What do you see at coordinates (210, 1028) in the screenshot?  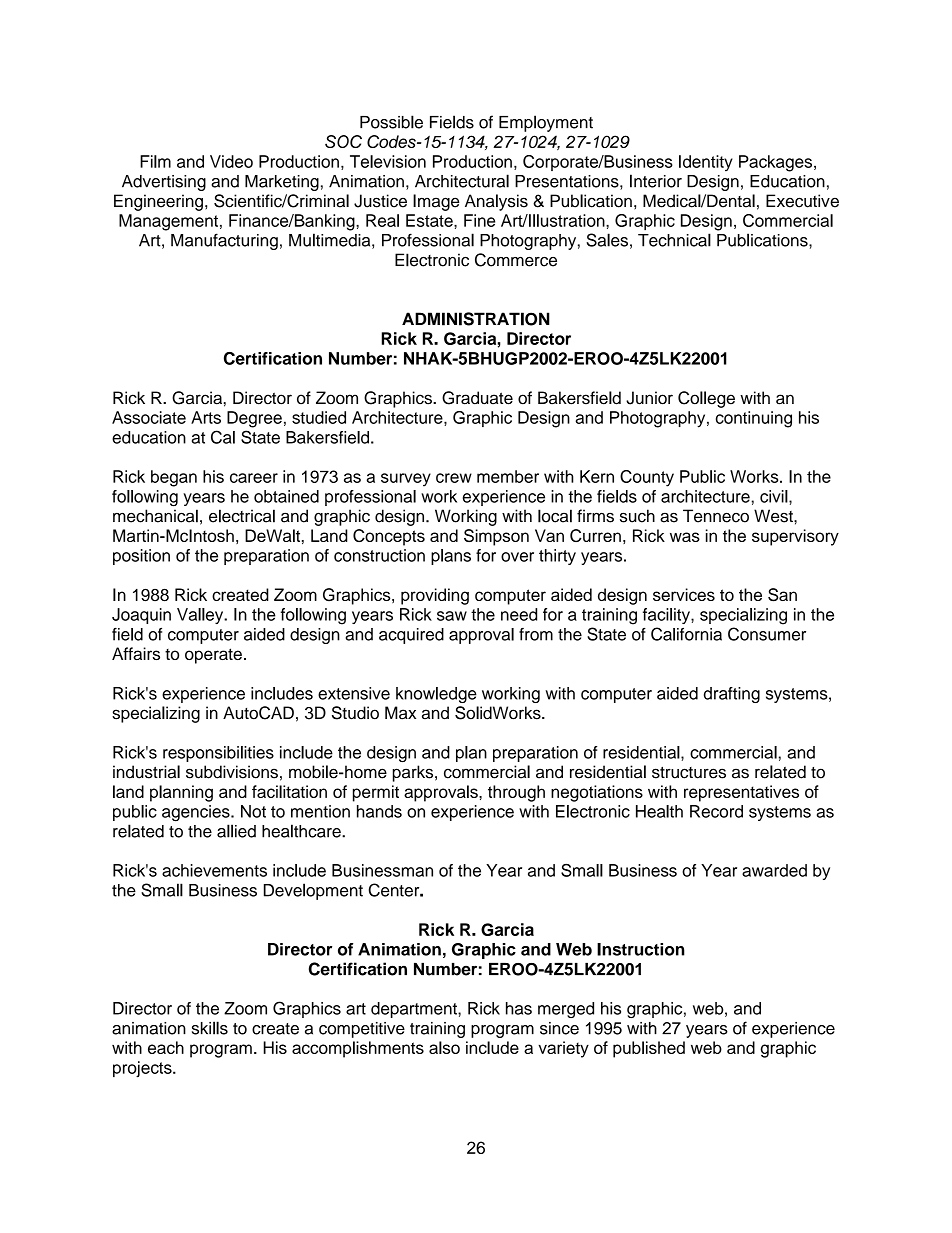 I see `skills` at bounding box center [210, 1028].
